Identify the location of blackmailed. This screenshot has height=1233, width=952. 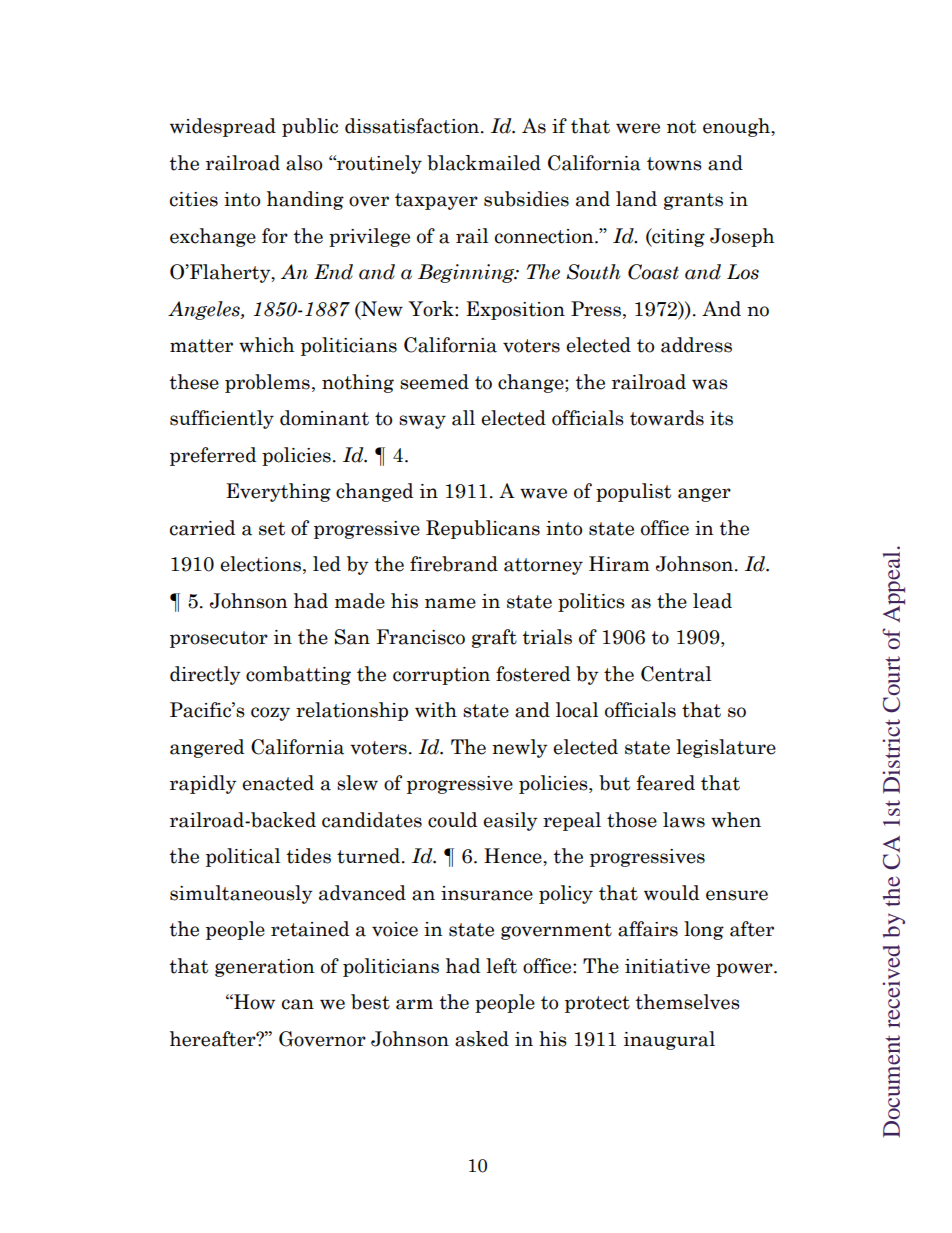
(484, 163).
